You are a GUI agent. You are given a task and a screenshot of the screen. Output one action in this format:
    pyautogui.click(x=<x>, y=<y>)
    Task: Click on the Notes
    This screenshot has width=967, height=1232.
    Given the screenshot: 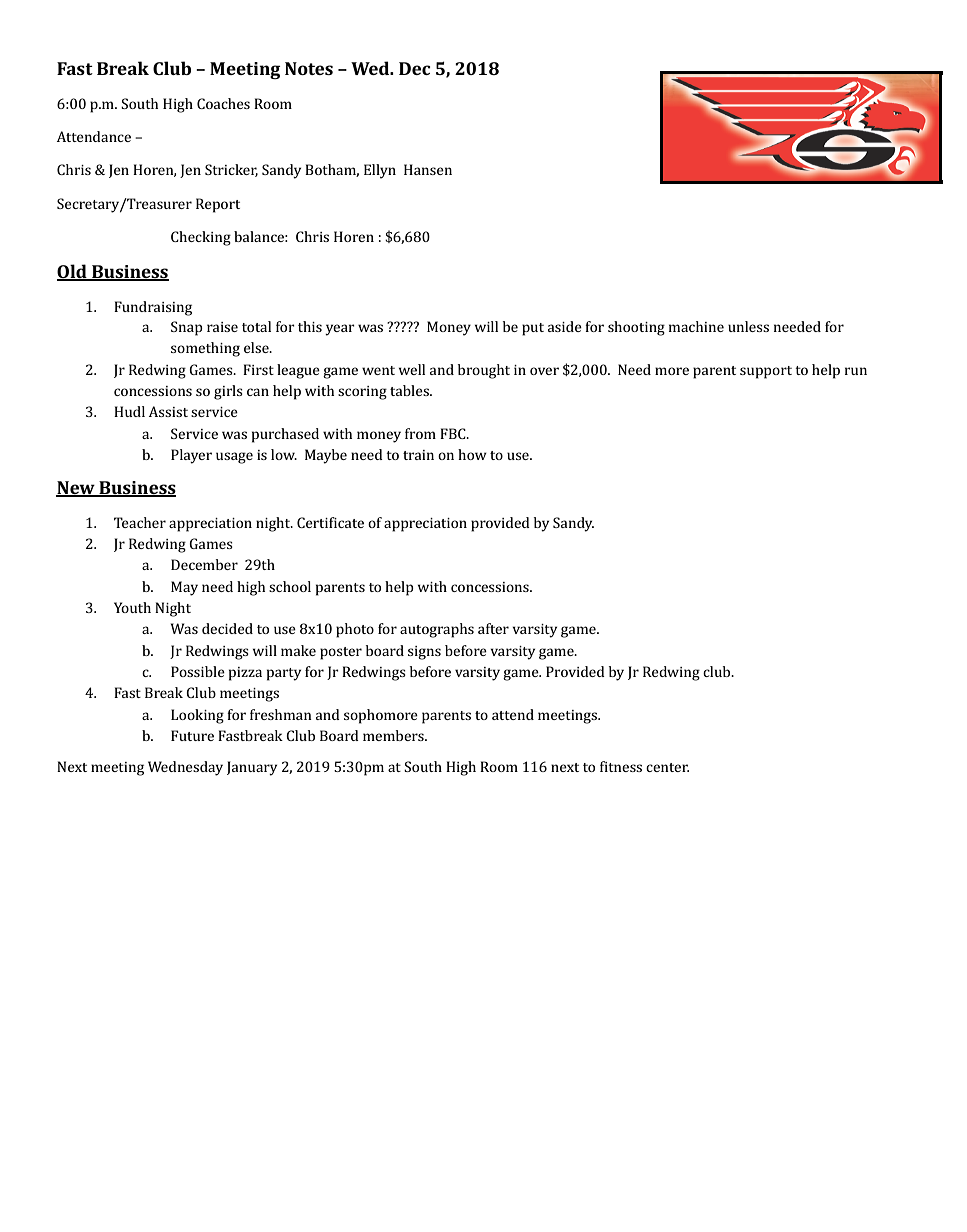 What is the action you would take?
    pyautogui.click(x=309, y=68)
